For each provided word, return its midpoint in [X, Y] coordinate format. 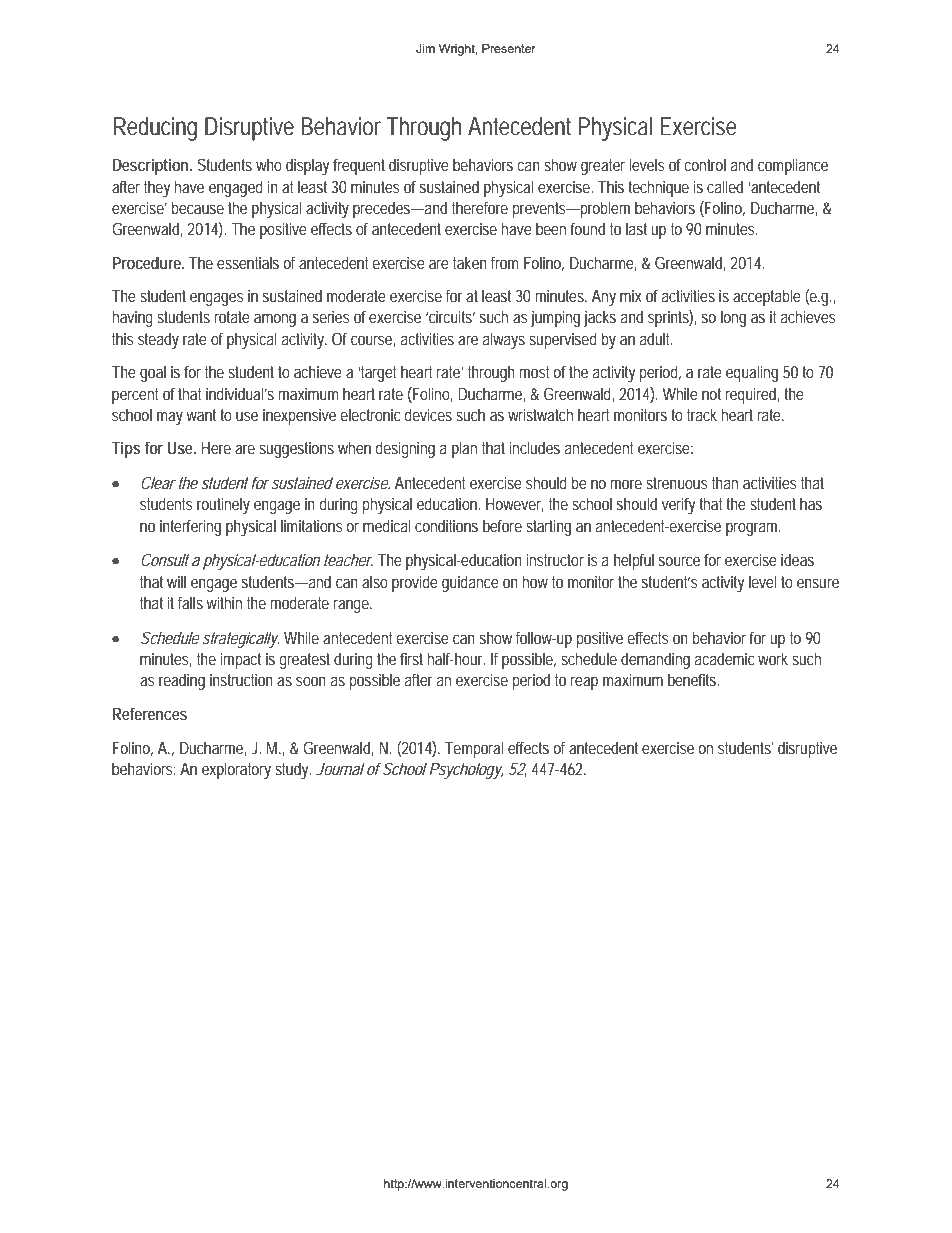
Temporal [474, 749]
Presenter [509, 48]
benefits [693, 679]
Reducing [155, 129]
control [705, 164]
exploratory [236, 770]
